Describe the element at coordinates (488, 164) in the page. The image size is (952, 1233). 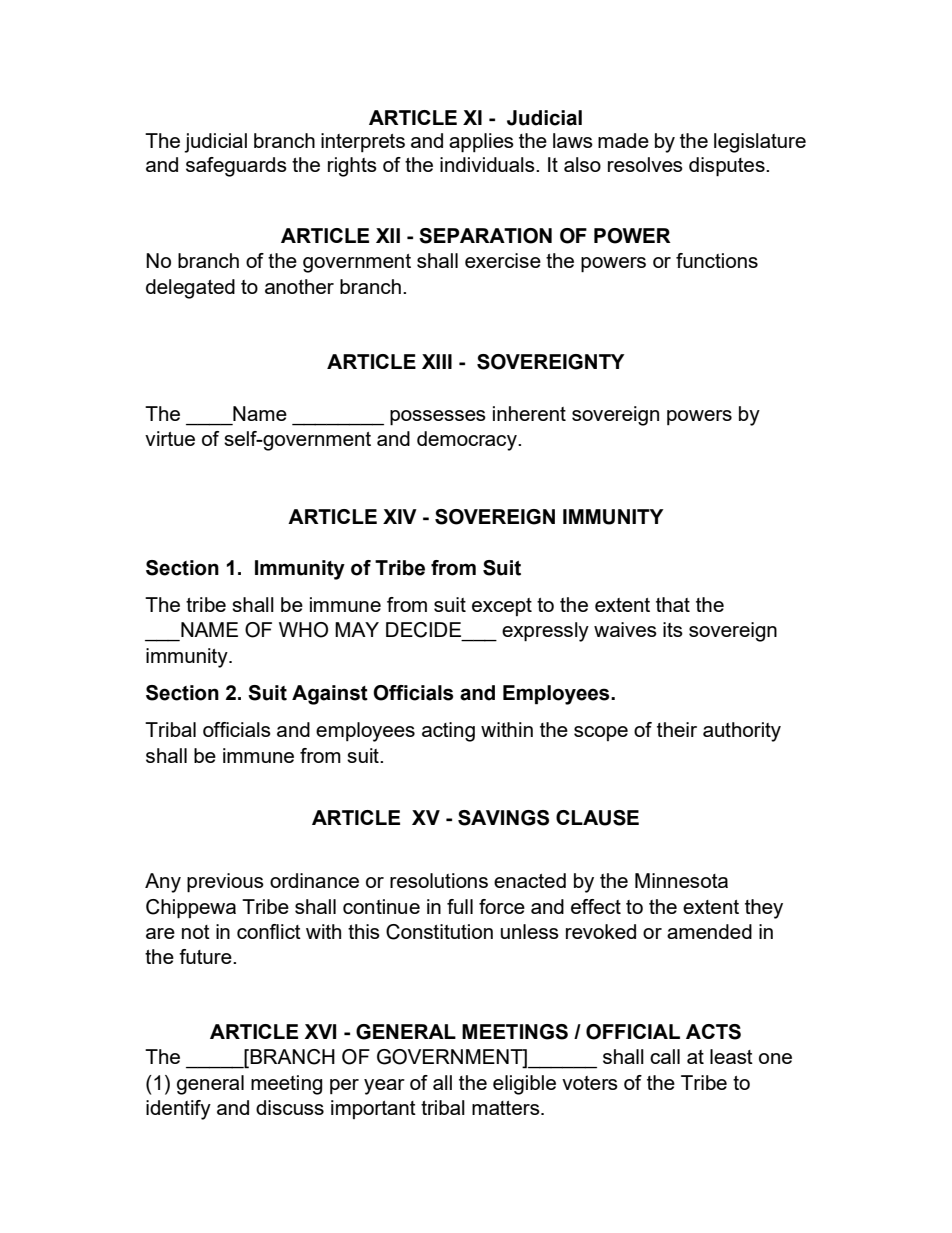
I see `individuals` at that location.
